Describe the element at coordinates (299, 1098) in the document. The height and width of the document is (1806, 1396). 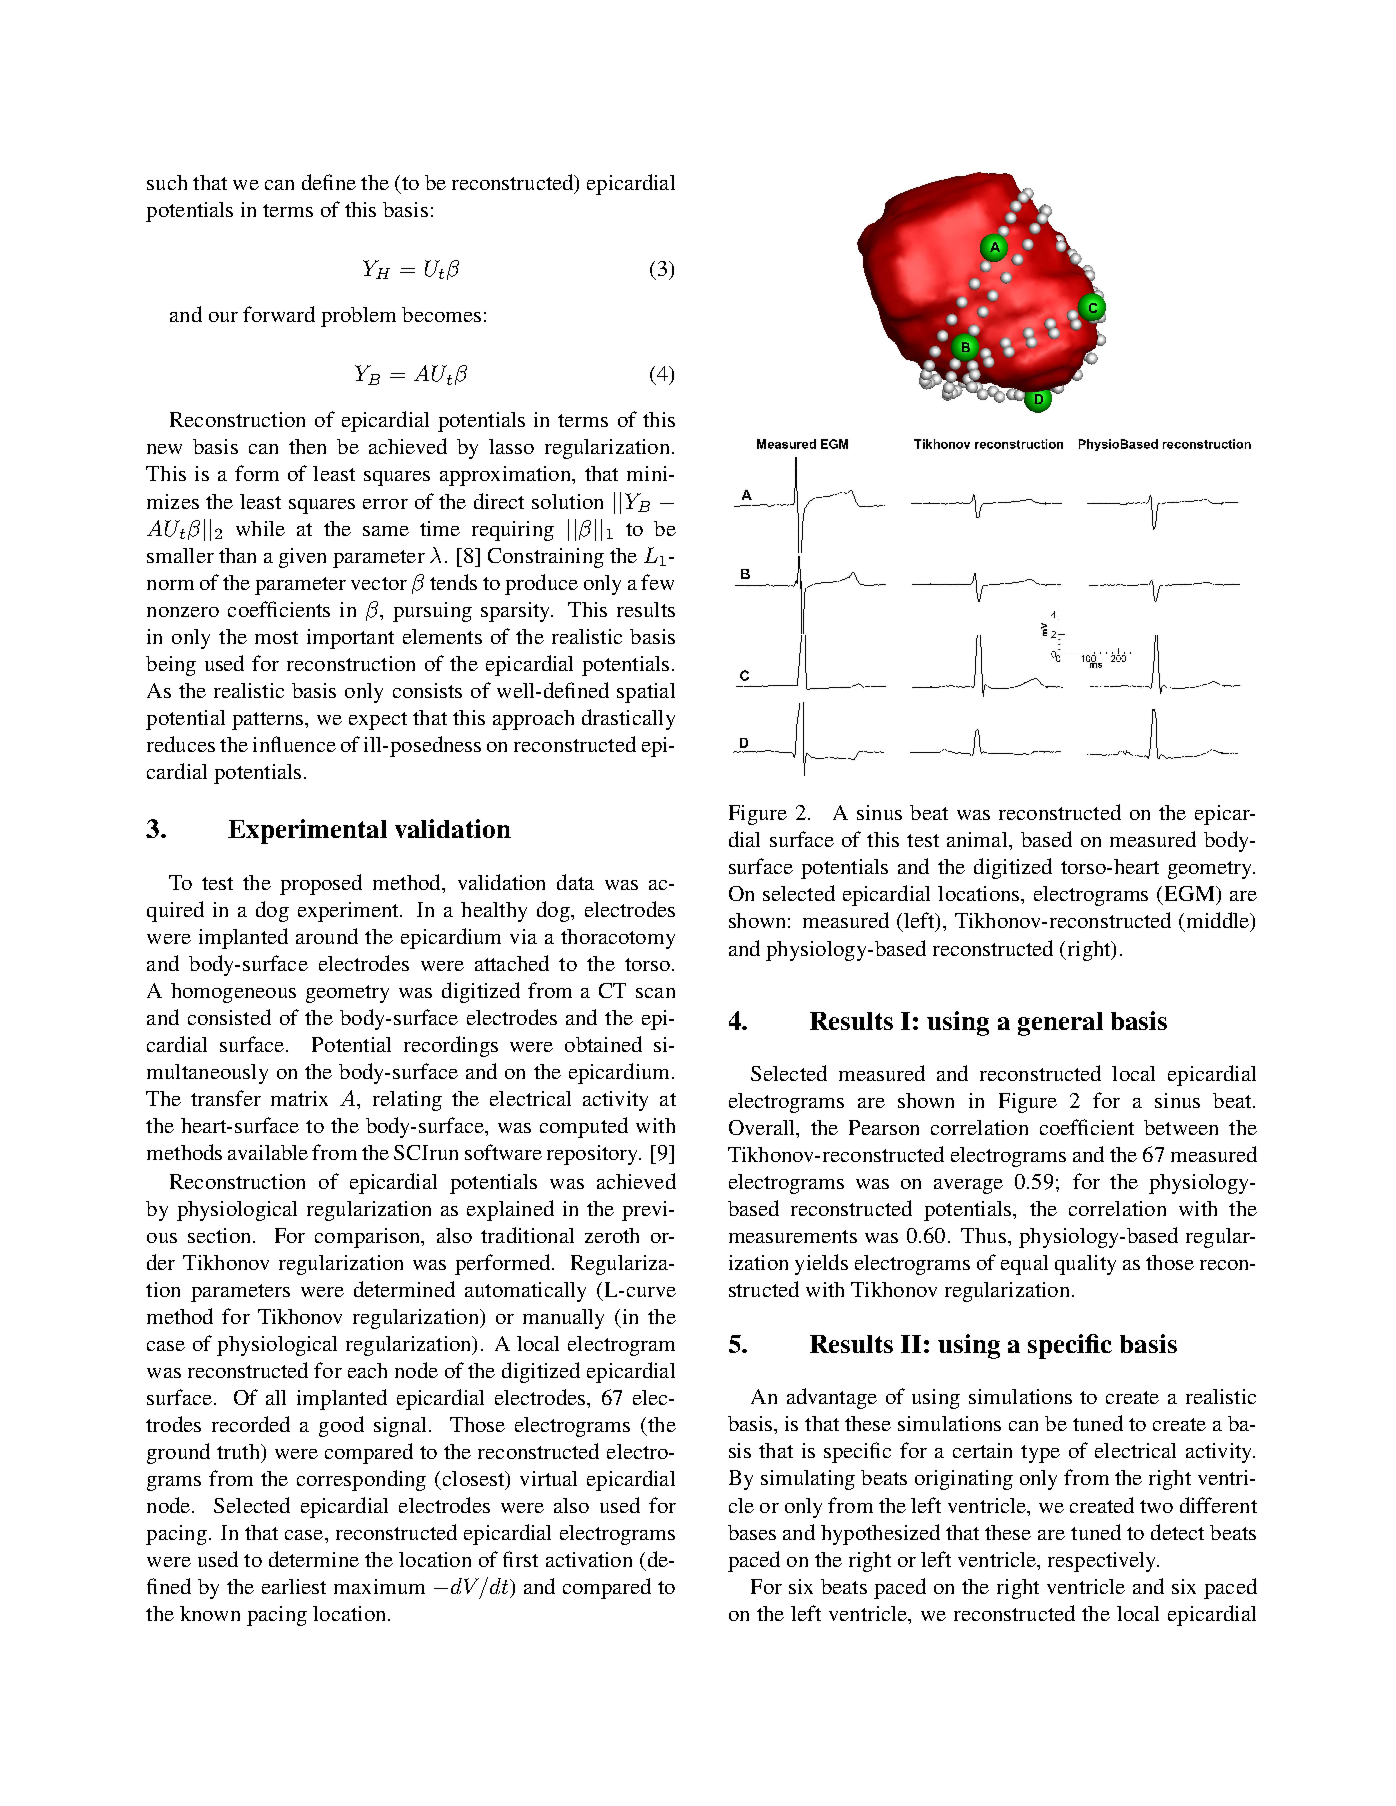
I see `matrix` at that location.
